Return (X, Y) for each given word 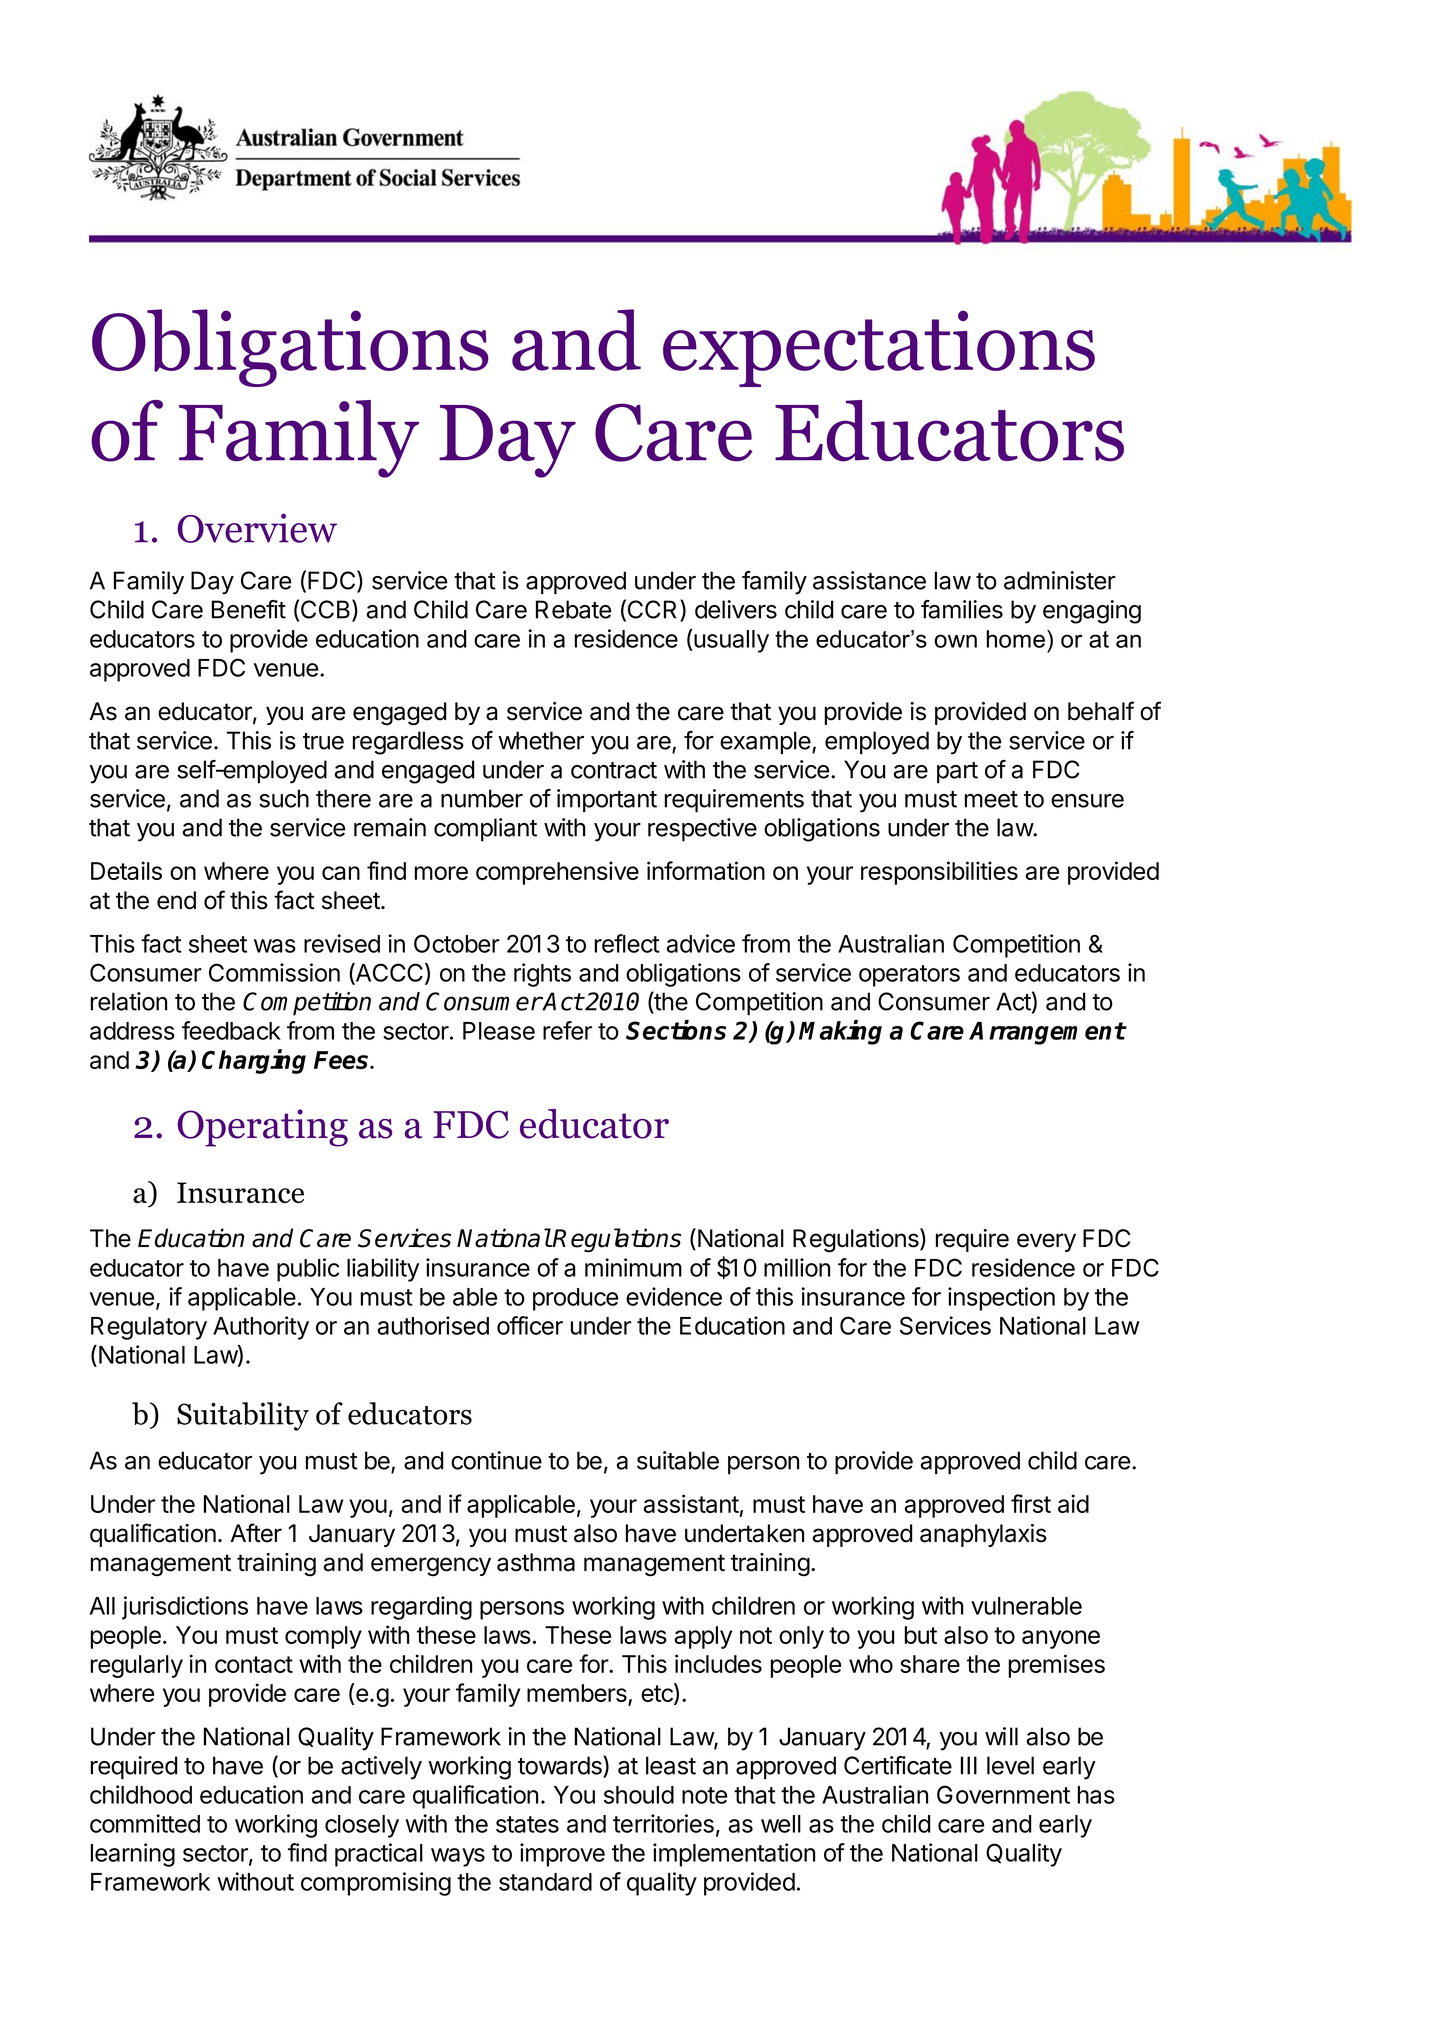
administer (1060, 580)
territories (663, 1823)
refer (567, 1030)
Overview (257, 528)
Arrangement (1047, 1033)
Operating (263, 1128)
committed (145, 1823)
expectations (879, 348)
